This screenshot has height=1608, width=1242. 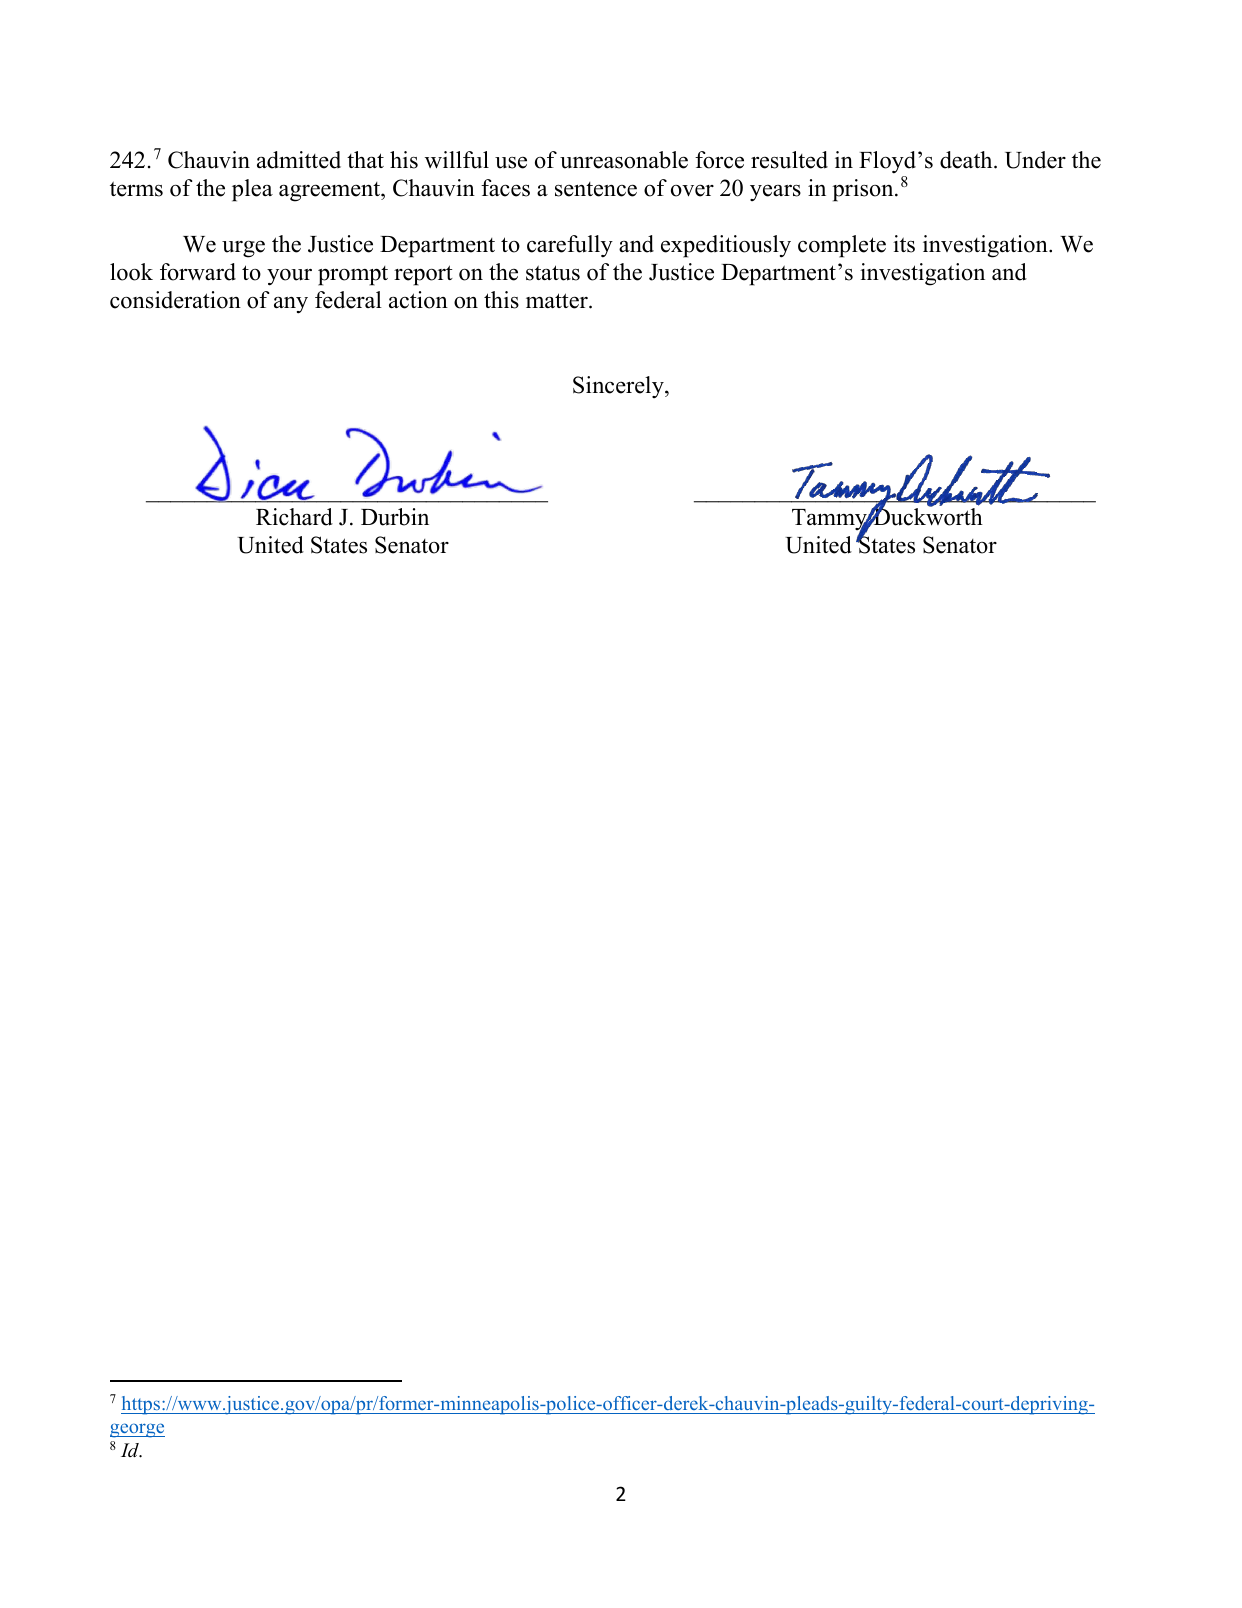 What do you see at coordinates (619, 387) in the screenshot?
I see `Sincerely` at bounding box center [619, 387].
